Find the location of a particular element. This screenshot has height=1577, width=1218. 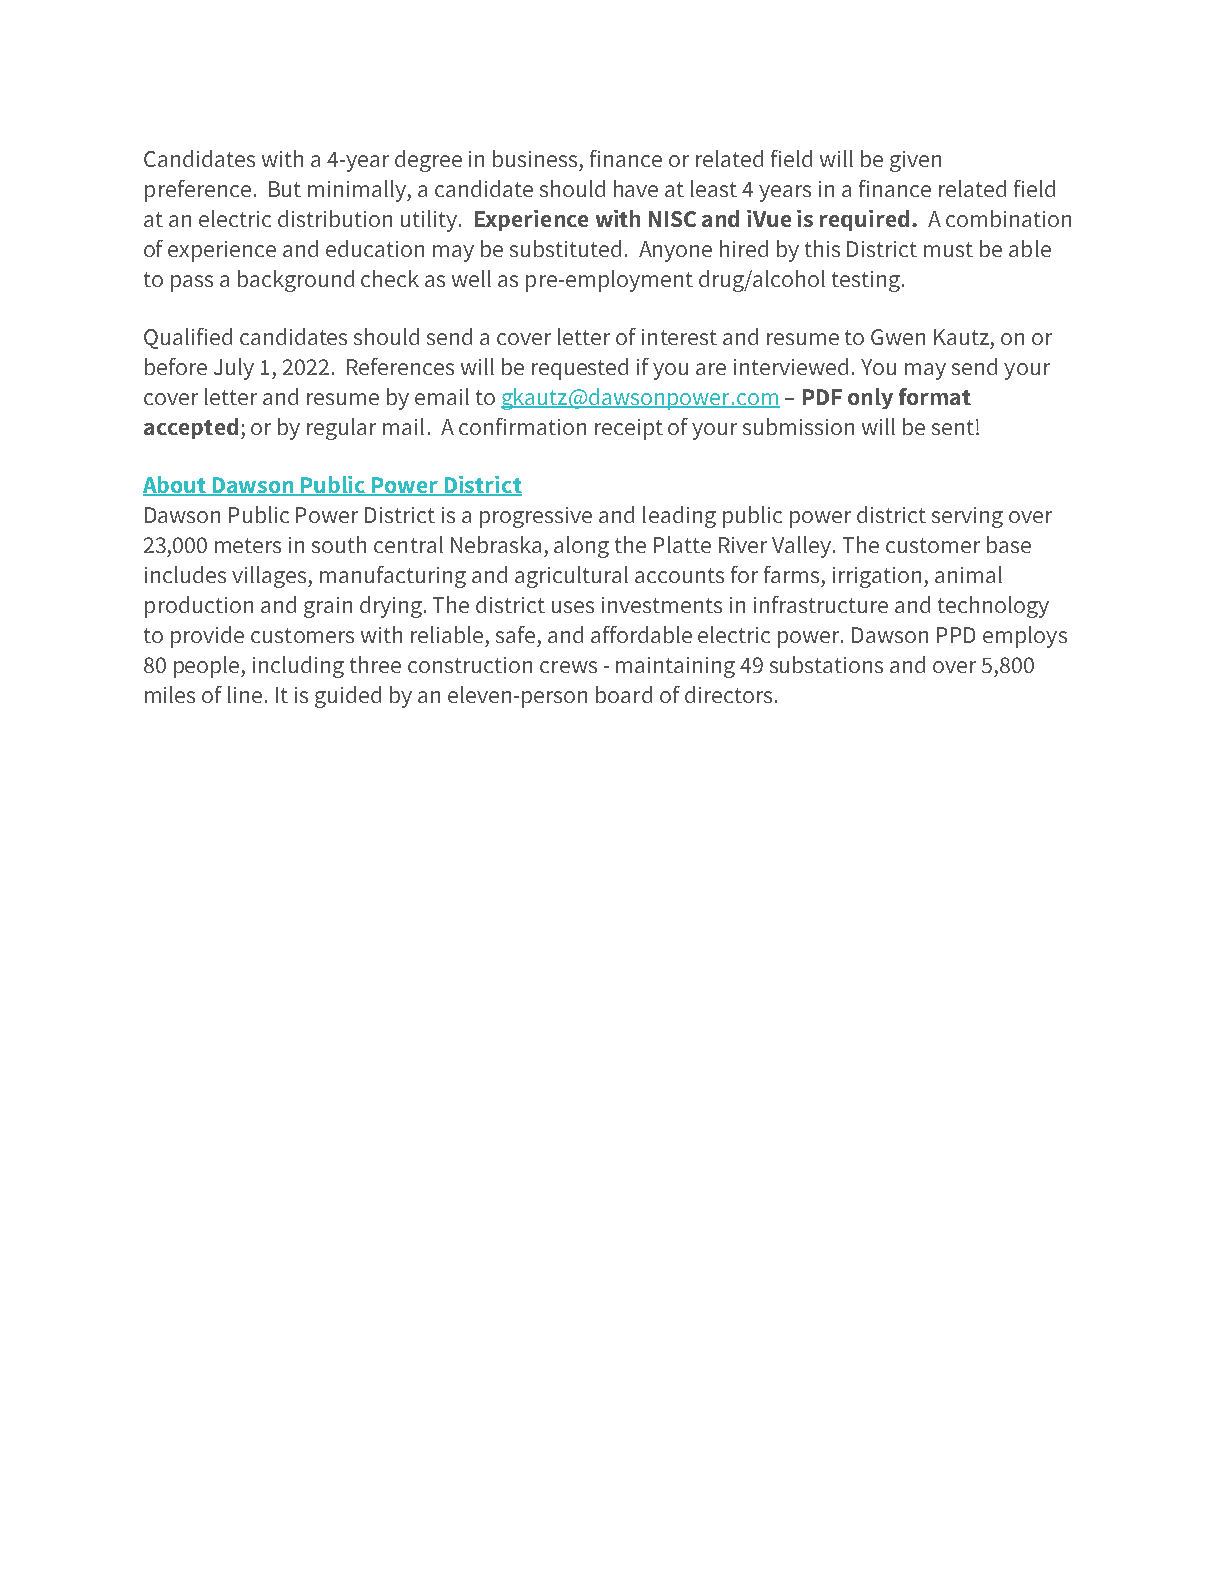

given is located at coordinates (915, 161).
